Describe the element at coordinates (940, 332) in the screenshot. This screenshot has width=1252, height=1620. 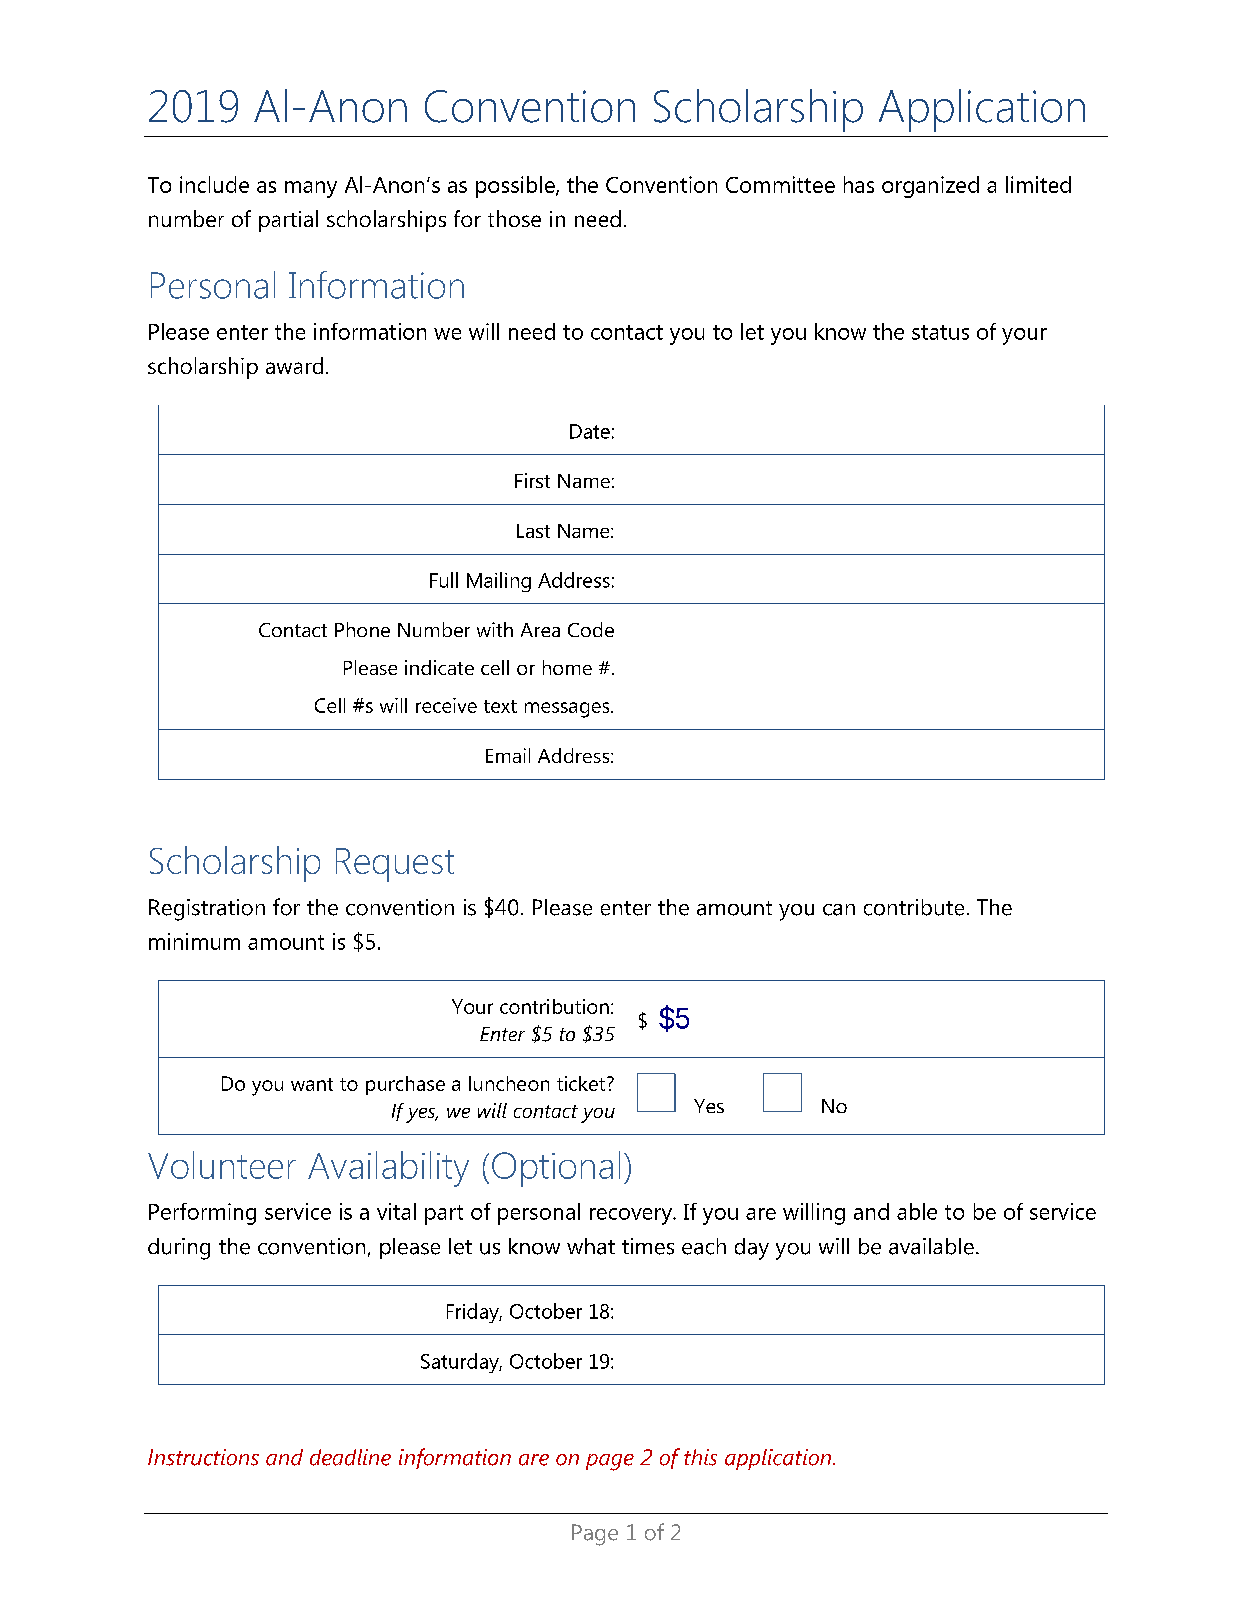
I see `status` at that location.
